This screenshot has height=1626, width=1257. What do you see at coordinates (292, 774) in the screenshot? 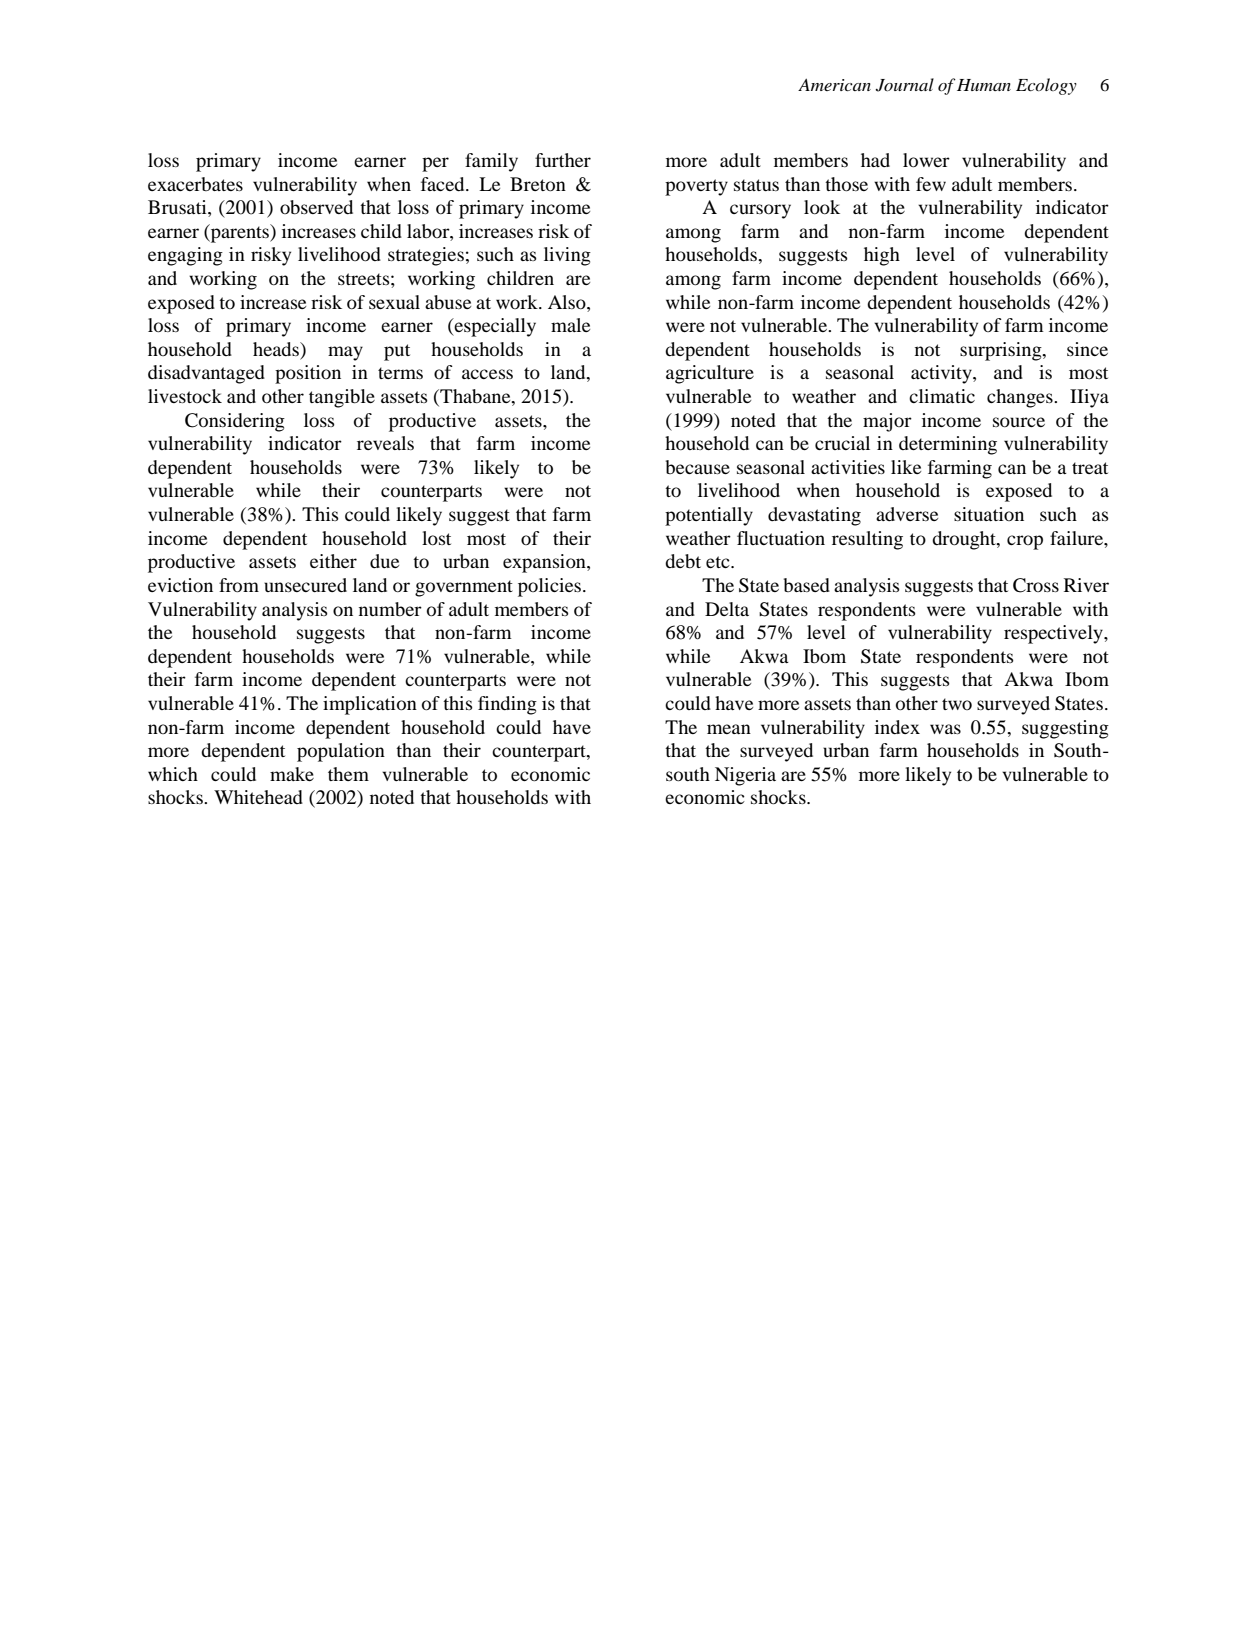
I see `make` at bounding box center [292, 774].
